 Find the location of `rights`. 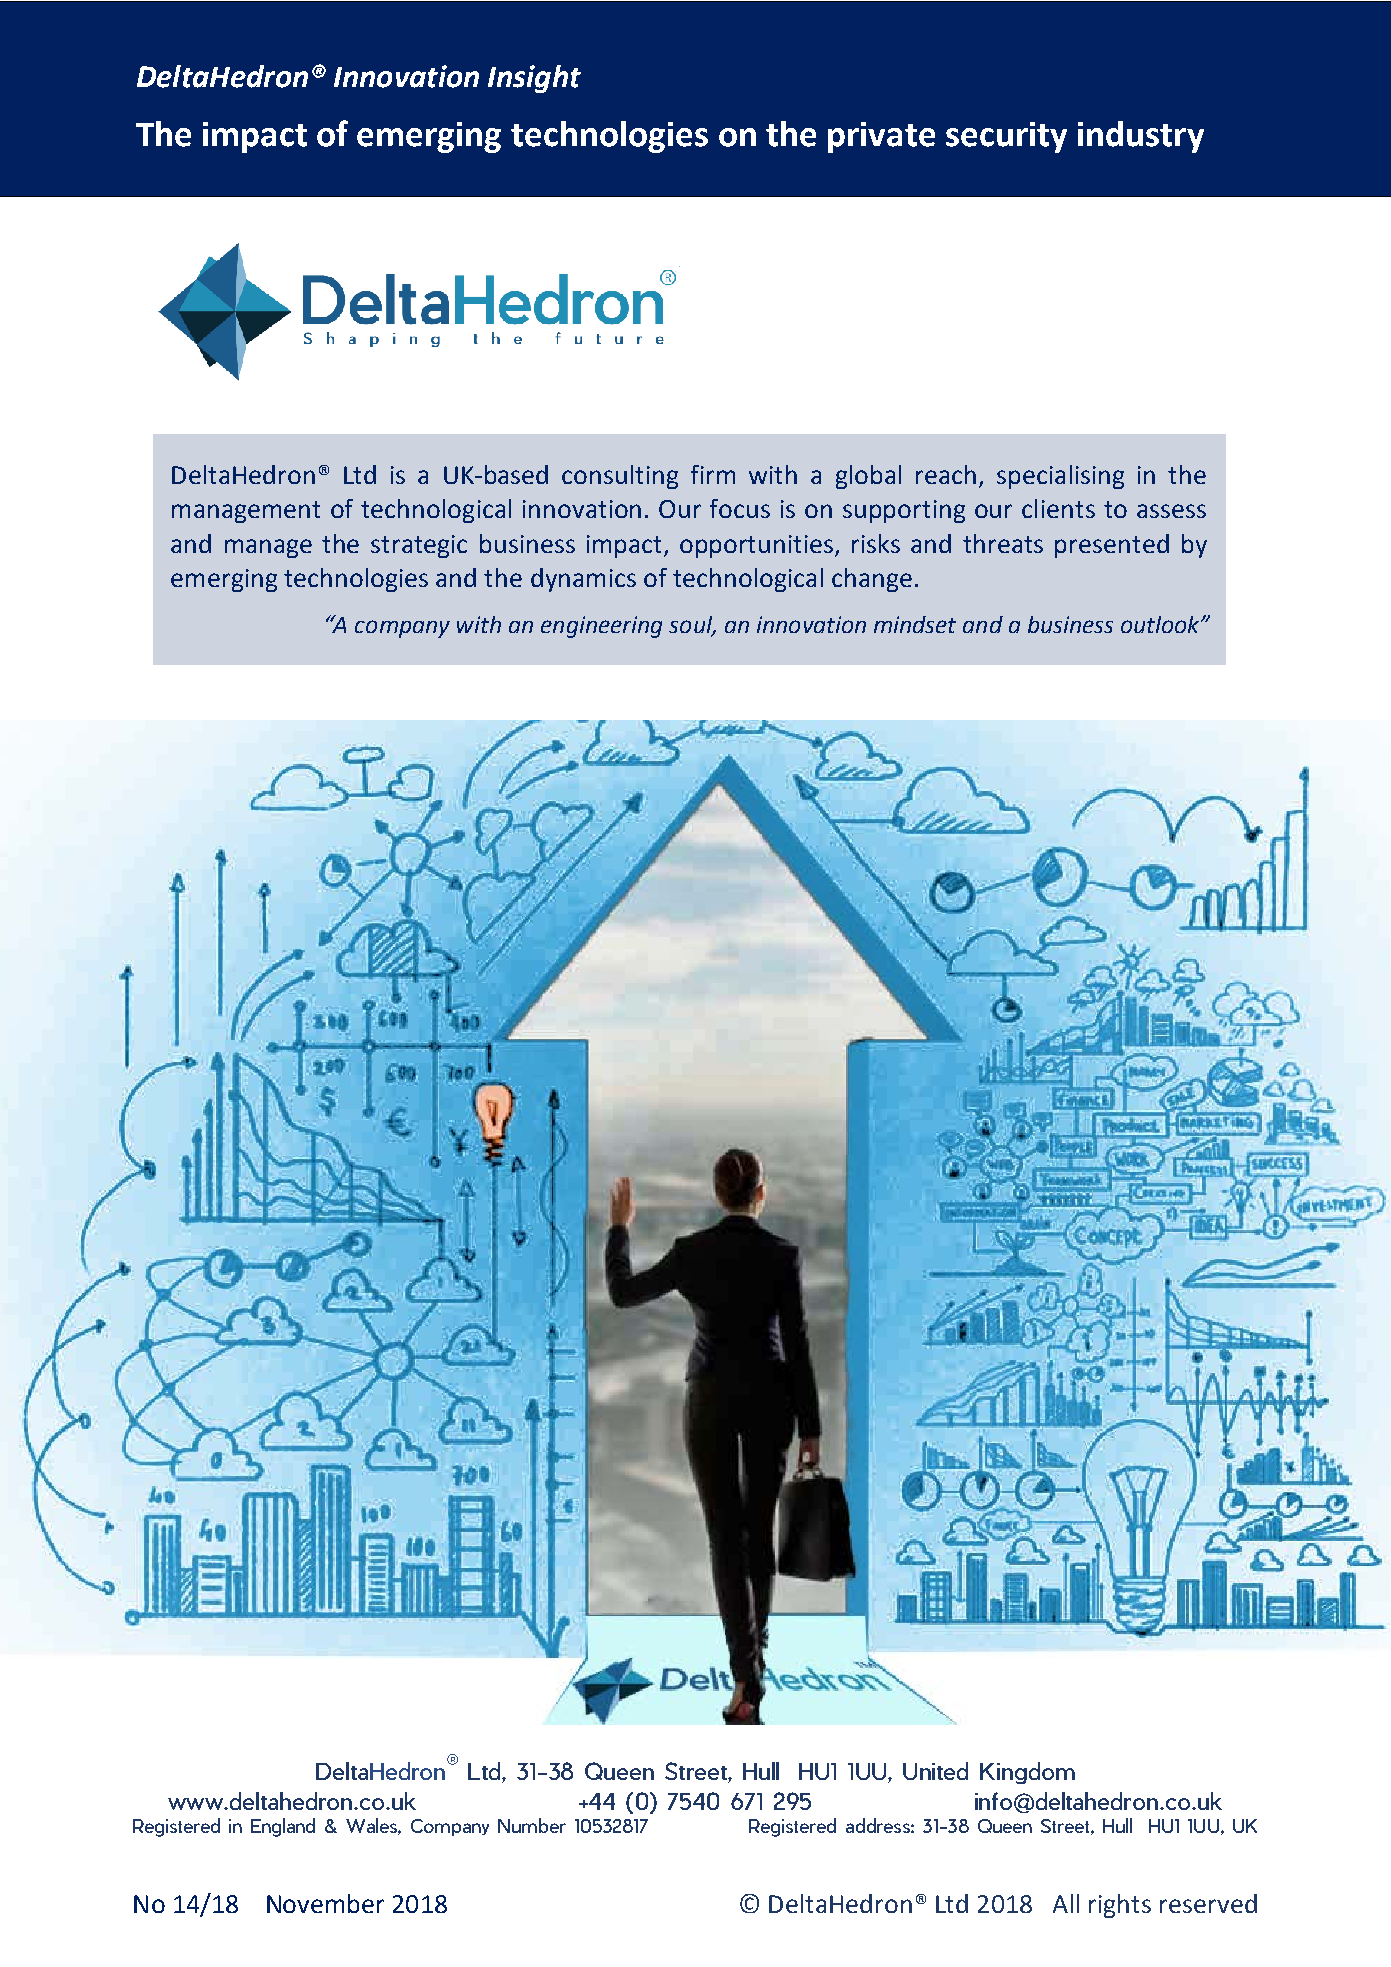

rights is located at coordinates (1120, 1906).
